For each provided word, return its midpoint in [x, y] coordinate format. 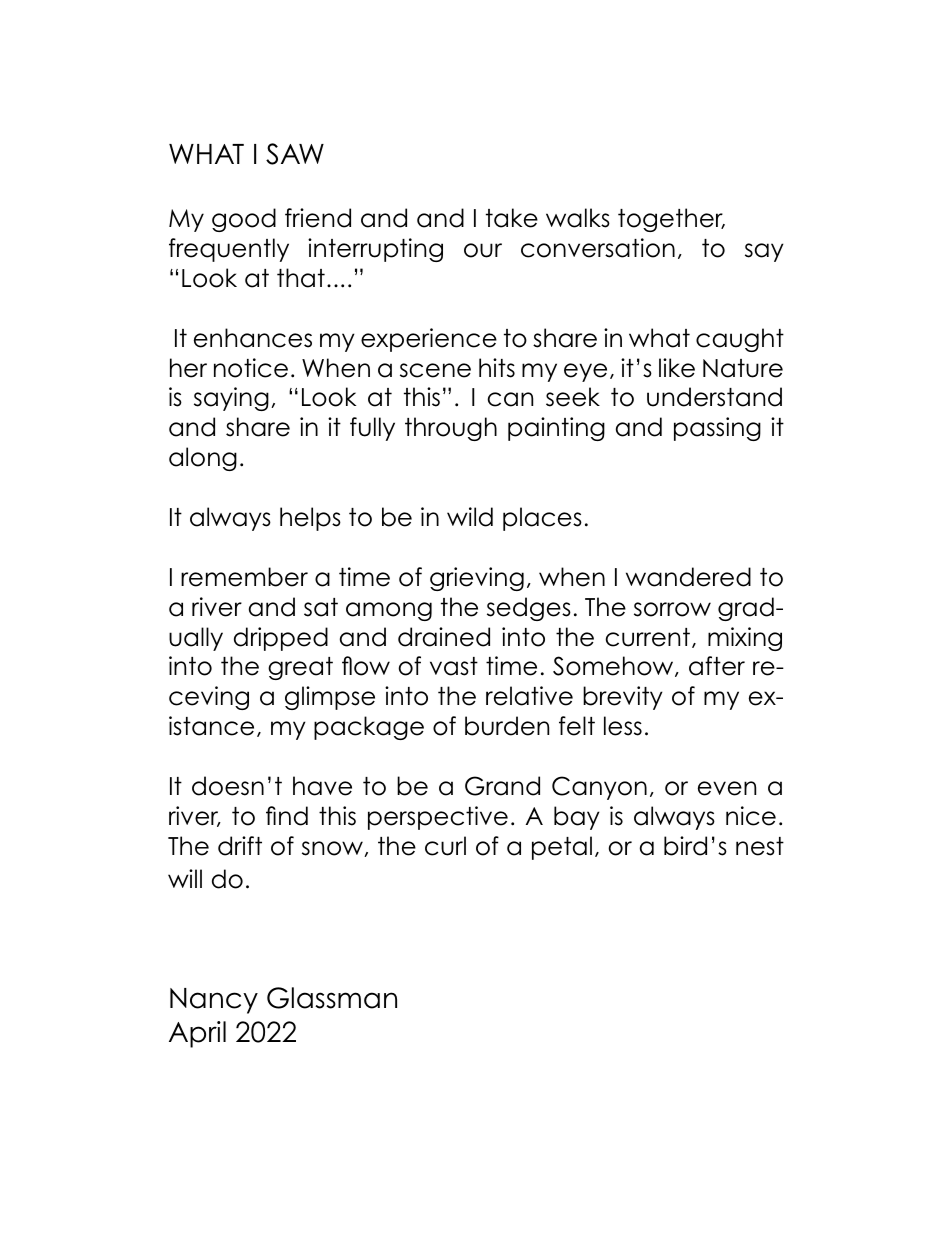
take [512, 218]
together [671, 220]
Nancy [214, 1001]
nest [760, 846]
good [244, 220]
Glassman [332, 998]
